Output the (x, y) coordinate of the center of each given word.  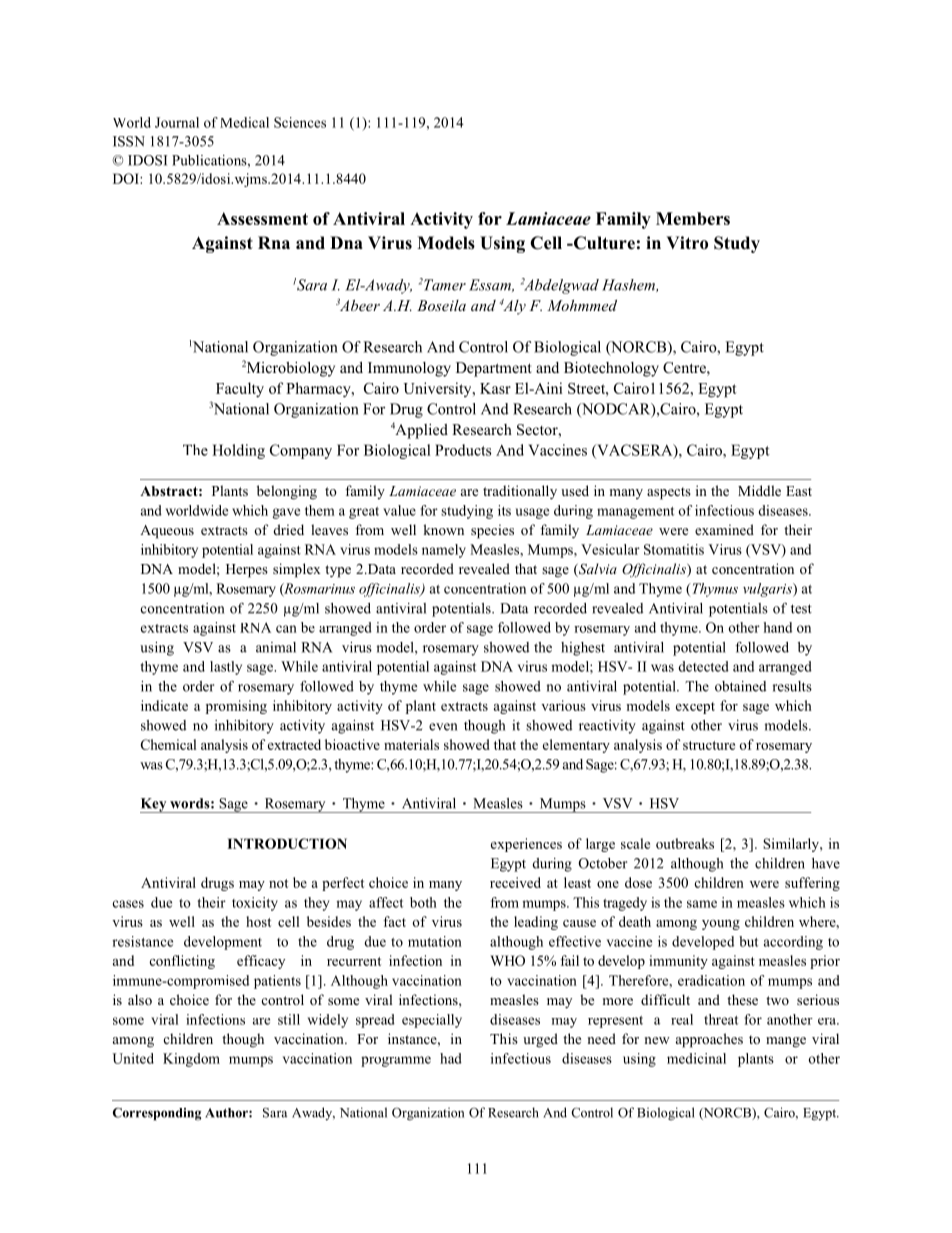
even (443, 727)
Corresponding (157, 1114)
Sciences (300, 122)
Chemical (168, 744)
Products (463, 450)
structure (709, 745)
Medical (244, 122)
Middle (759, 490)
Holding (238, 451)
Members (693, 218)
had (451, 1058)
